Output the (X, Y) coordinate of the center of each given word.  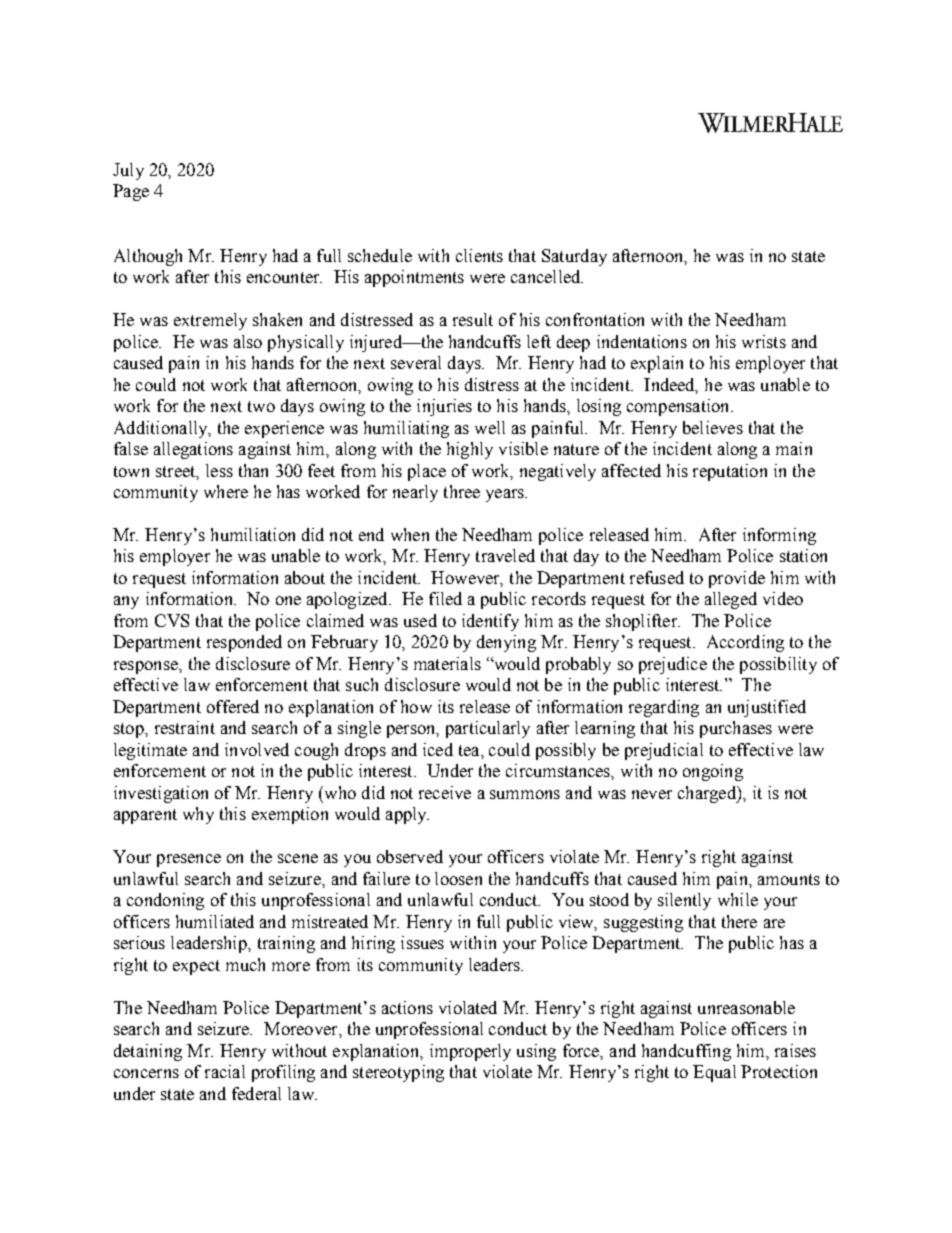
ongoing (713, 772)
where (226, 491)
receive (445, 792)
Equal (714, 1073)
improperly (470, 1052)
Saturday (574, 257)
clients (479, 255)
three (462, 491)
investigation (161, 794)
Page (131, 192)
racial (225, 1071)
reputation (730, 472)
